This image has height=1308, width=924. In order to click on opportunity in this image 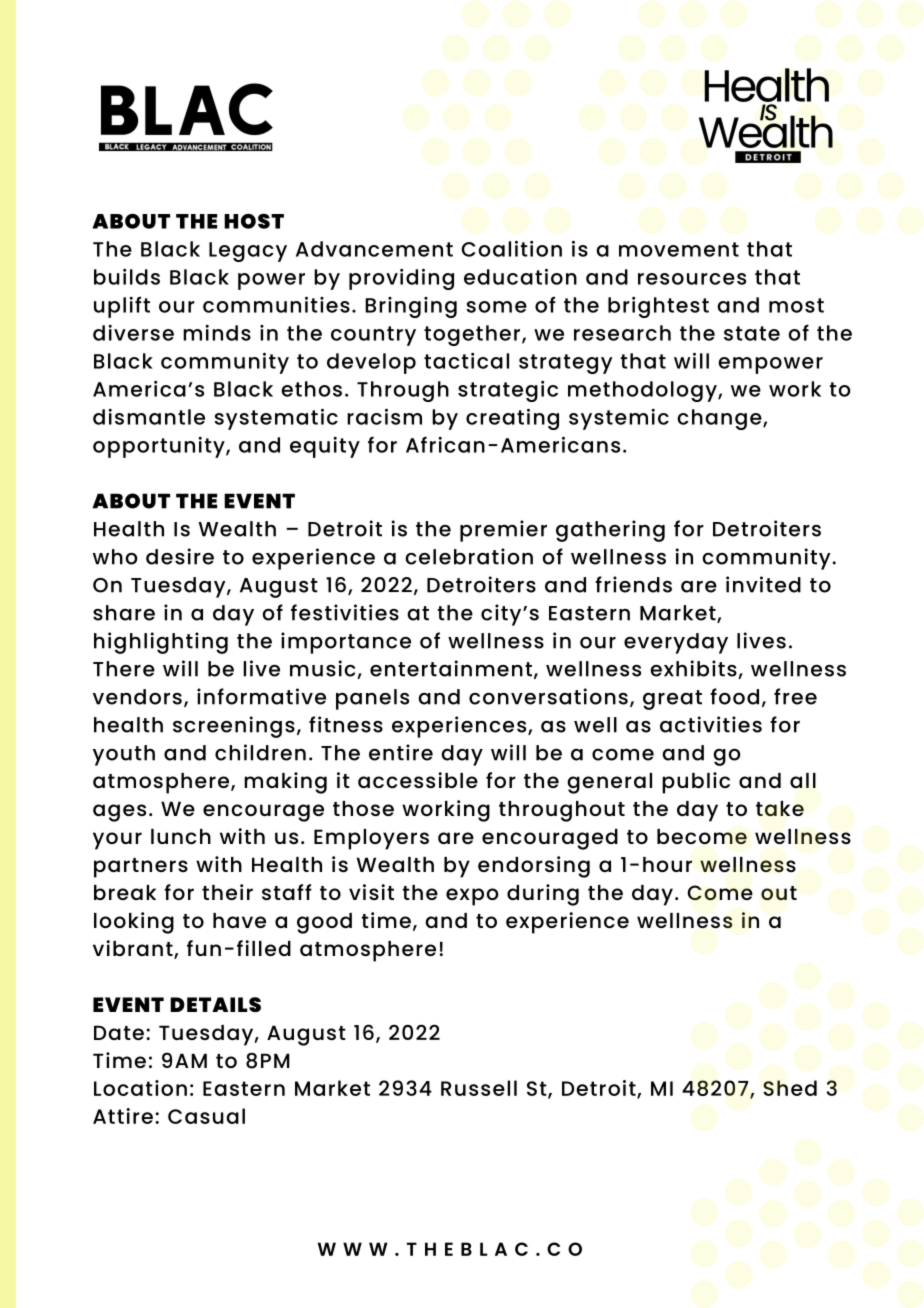, I will do `click(160, 447)`.
